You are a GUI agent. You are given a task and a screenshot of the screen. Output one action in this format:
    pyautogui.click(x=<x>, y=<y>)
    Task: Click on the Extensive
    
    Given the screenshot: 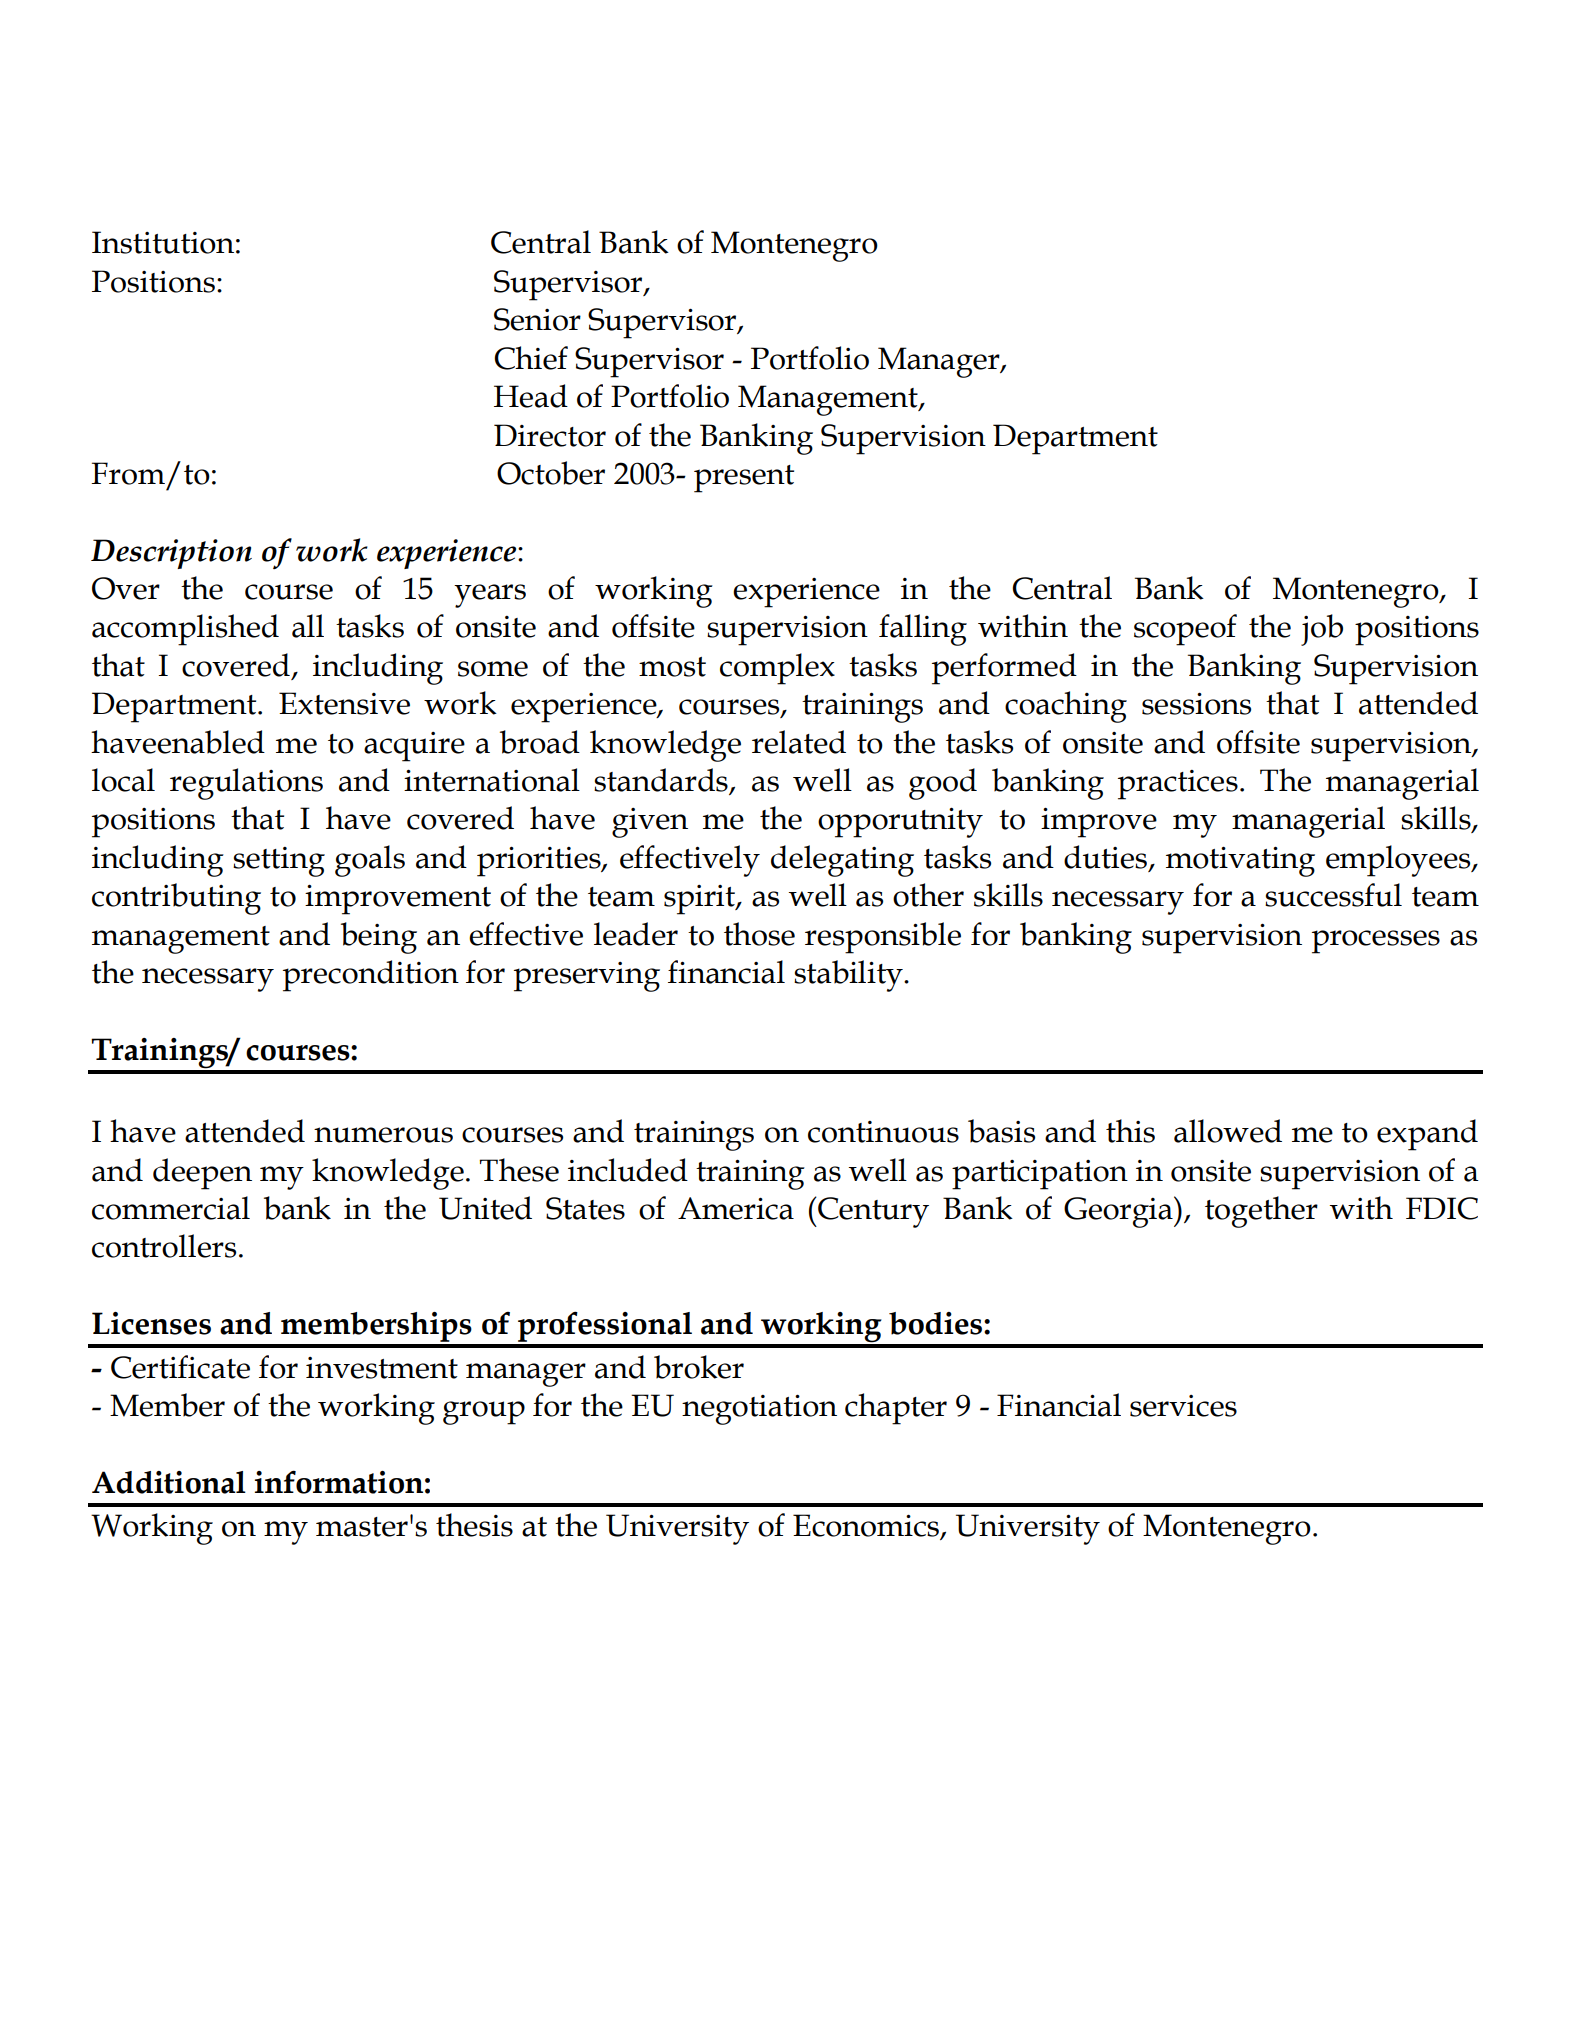 What is the action you would take?
    pyautogui.click(x=344, y=703)
